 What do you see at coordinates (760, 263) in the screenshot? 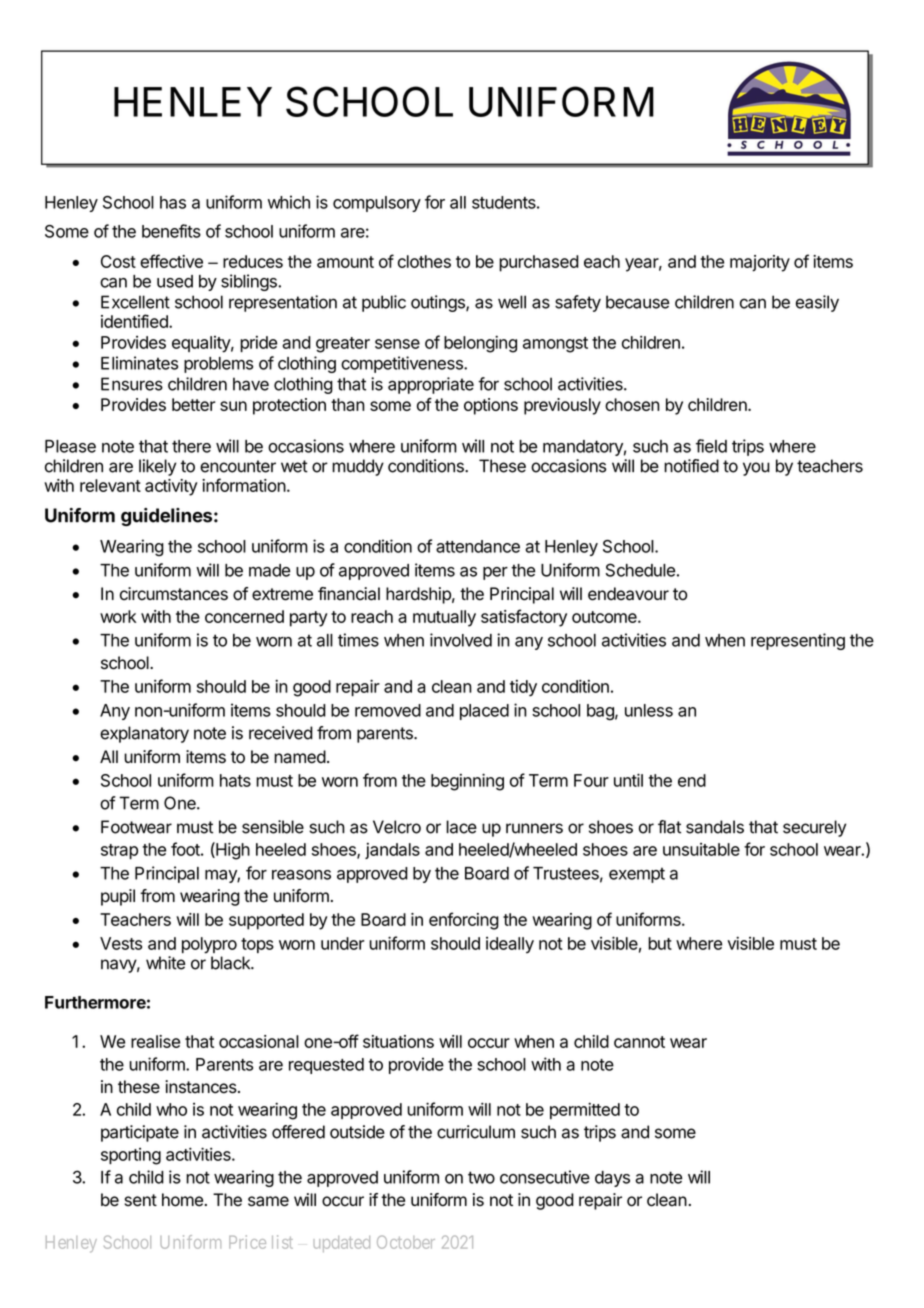
I see `majority` at bounding box center [760, 263].
